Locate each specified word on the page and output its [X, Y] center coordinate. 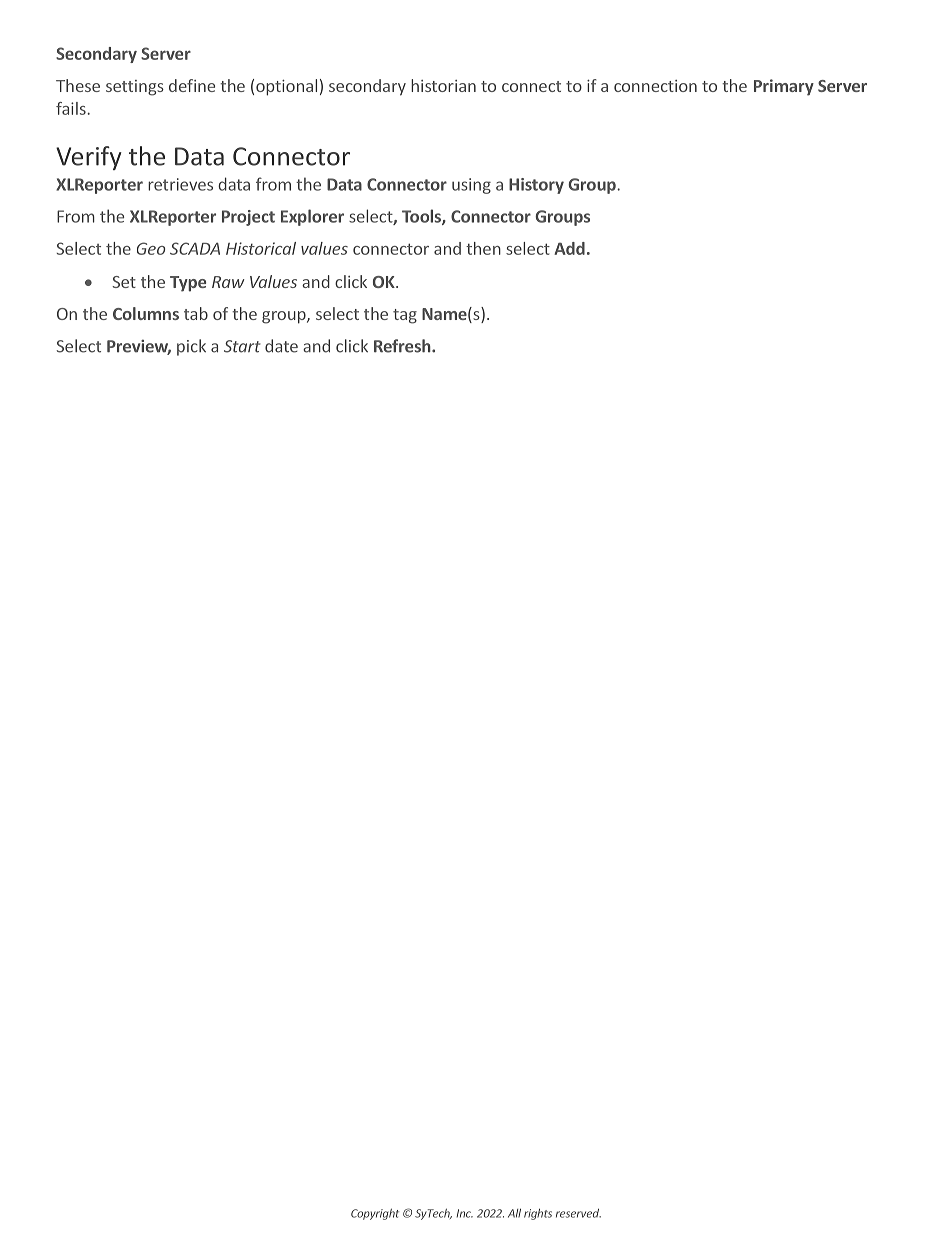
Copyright [375, 1214]
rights [538, 1214]
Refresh [403, 346]
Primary [784, 87]
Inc [464, 1213]
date [281, 346]
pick [191, 347]
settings [135, 88]
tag [405, 316]
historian [443, 85]
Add [569, 248]
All [514, 1213]
